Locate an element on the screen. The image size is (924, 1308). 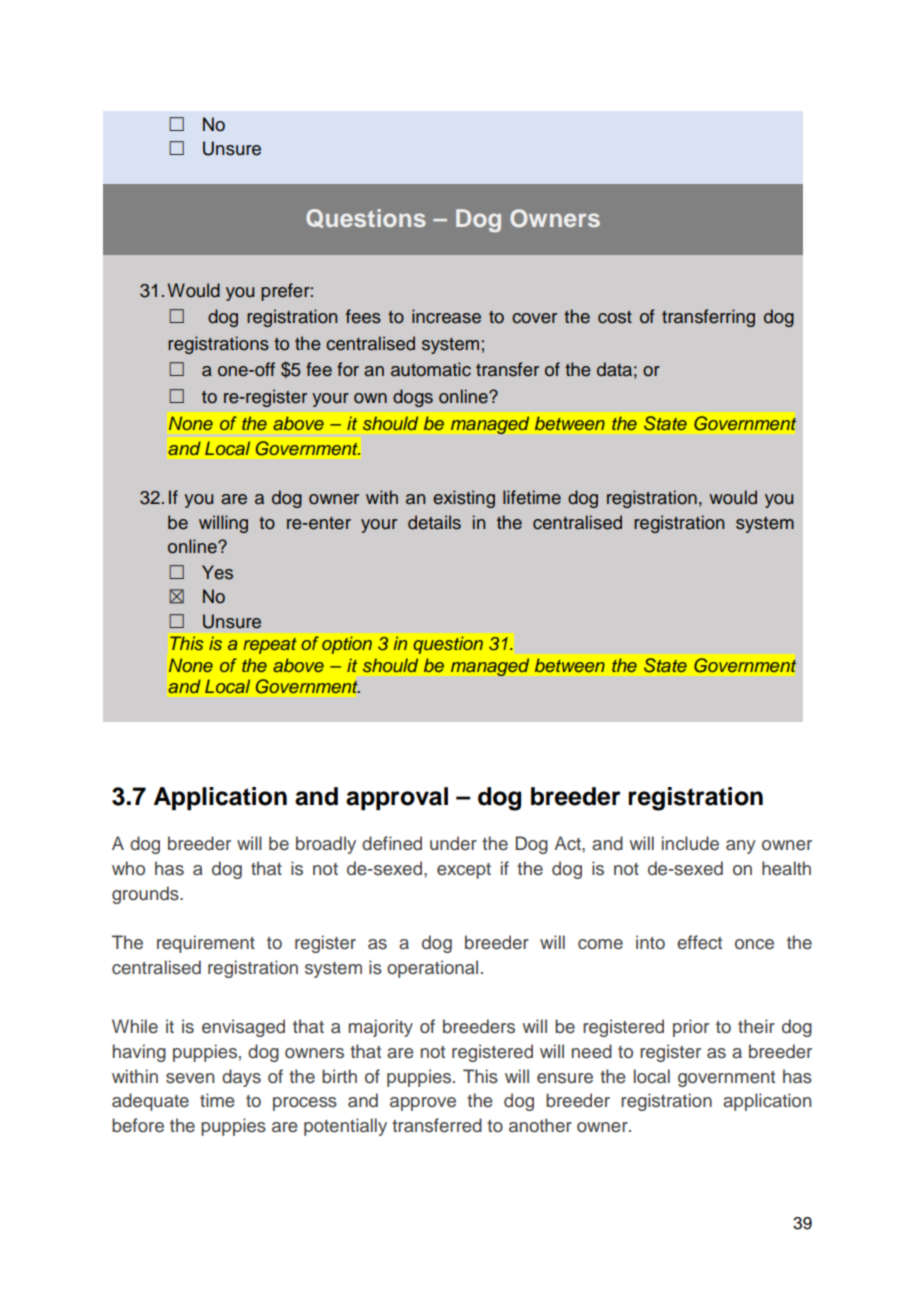
cost is located at coordinates (615, 317).
